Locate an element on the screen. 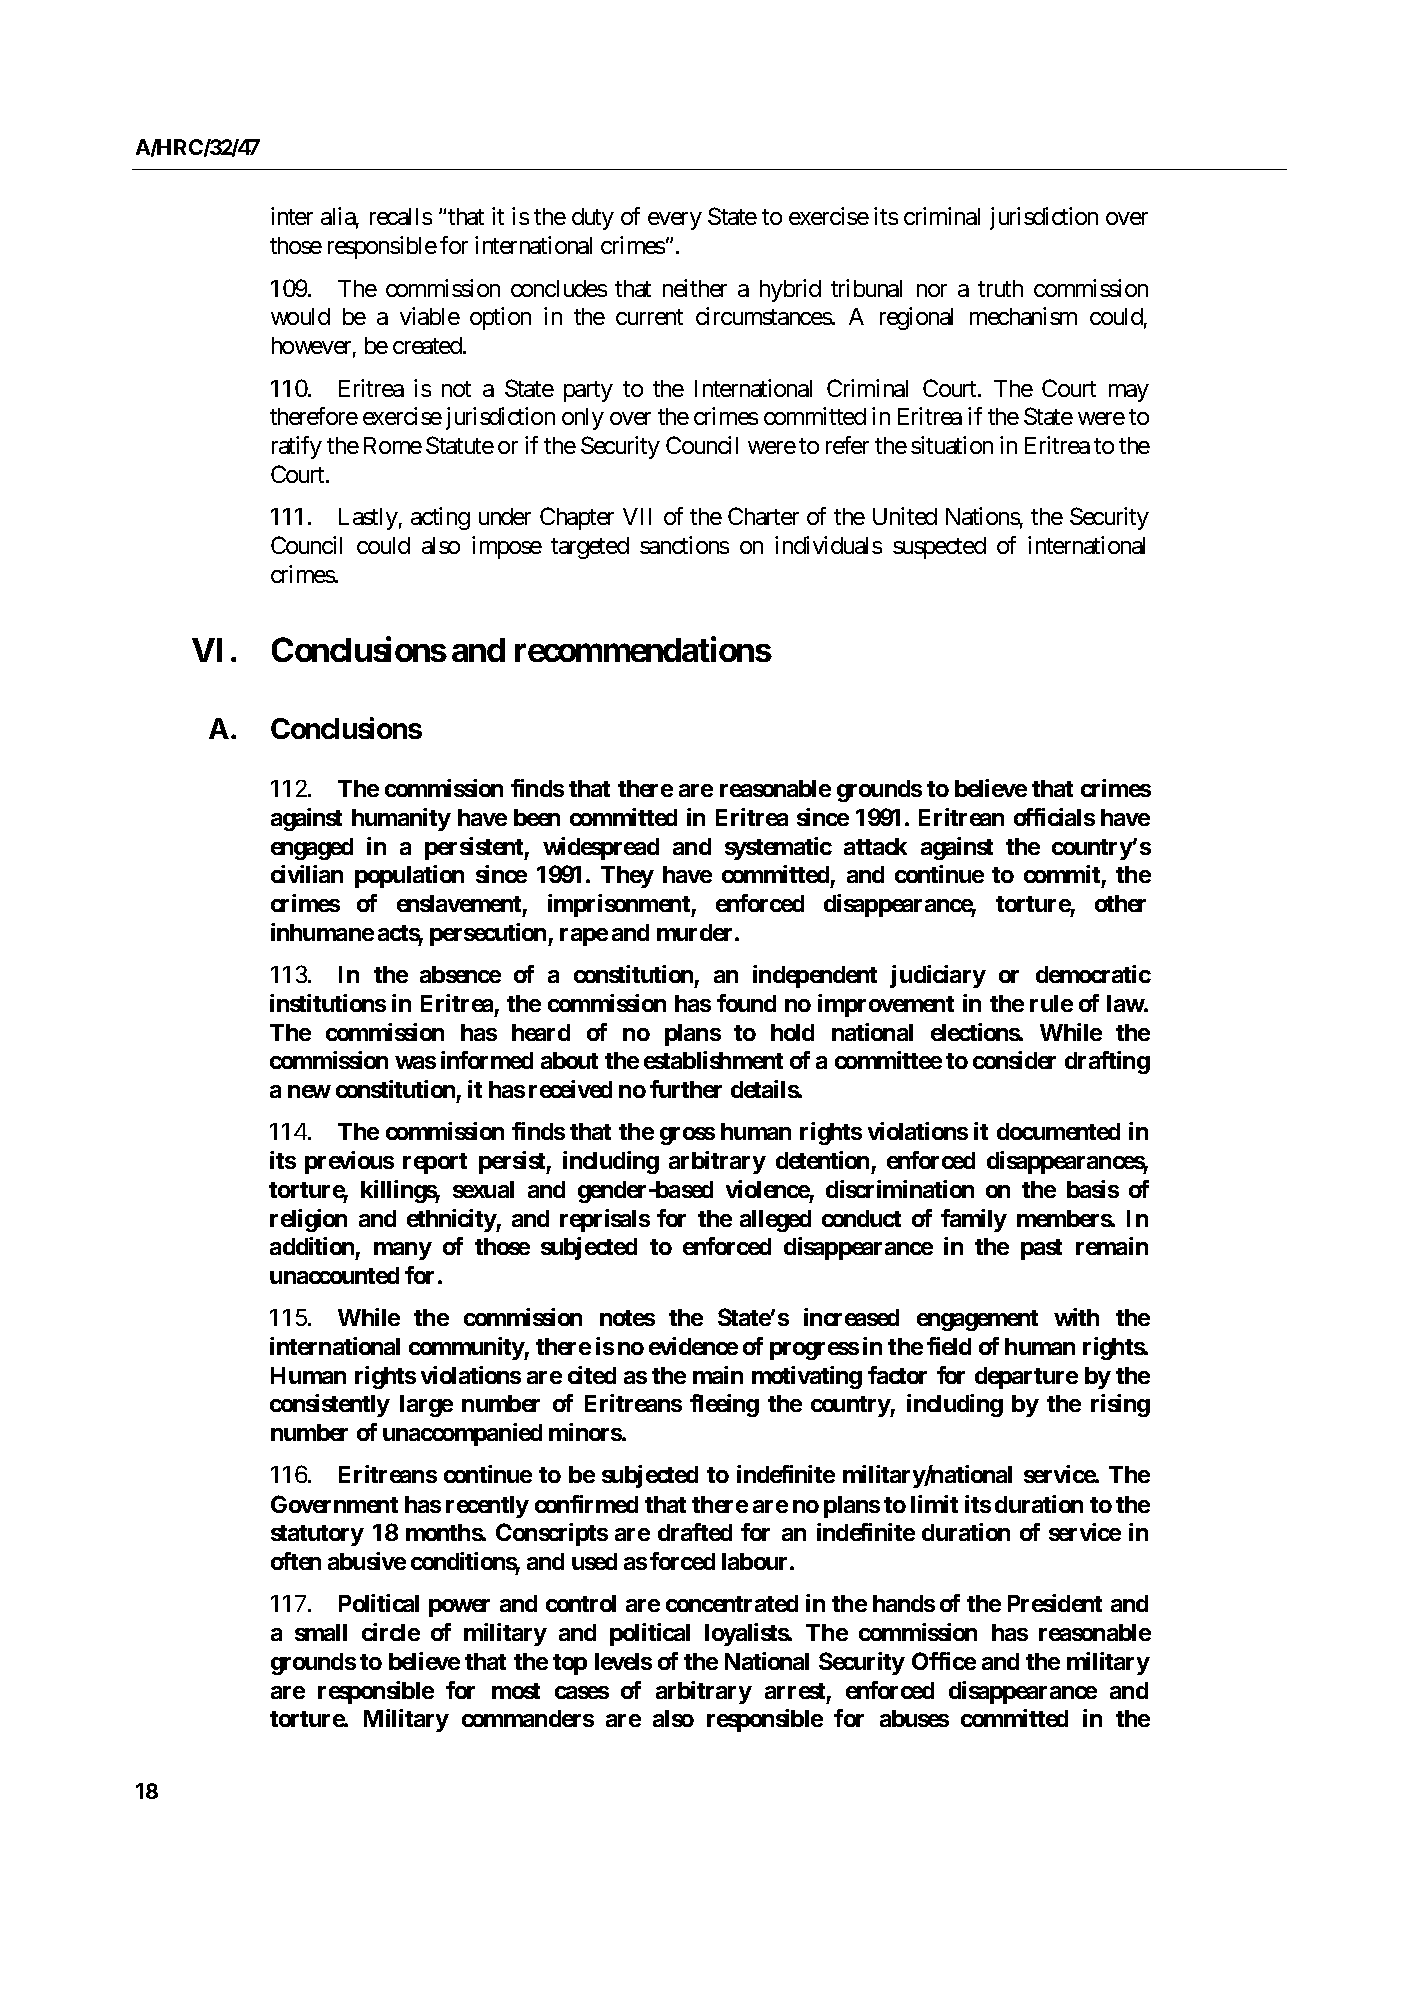 Image resolution: width=1419 pixels, height=2007 pixels. population is located at coordinates (409, 876).
